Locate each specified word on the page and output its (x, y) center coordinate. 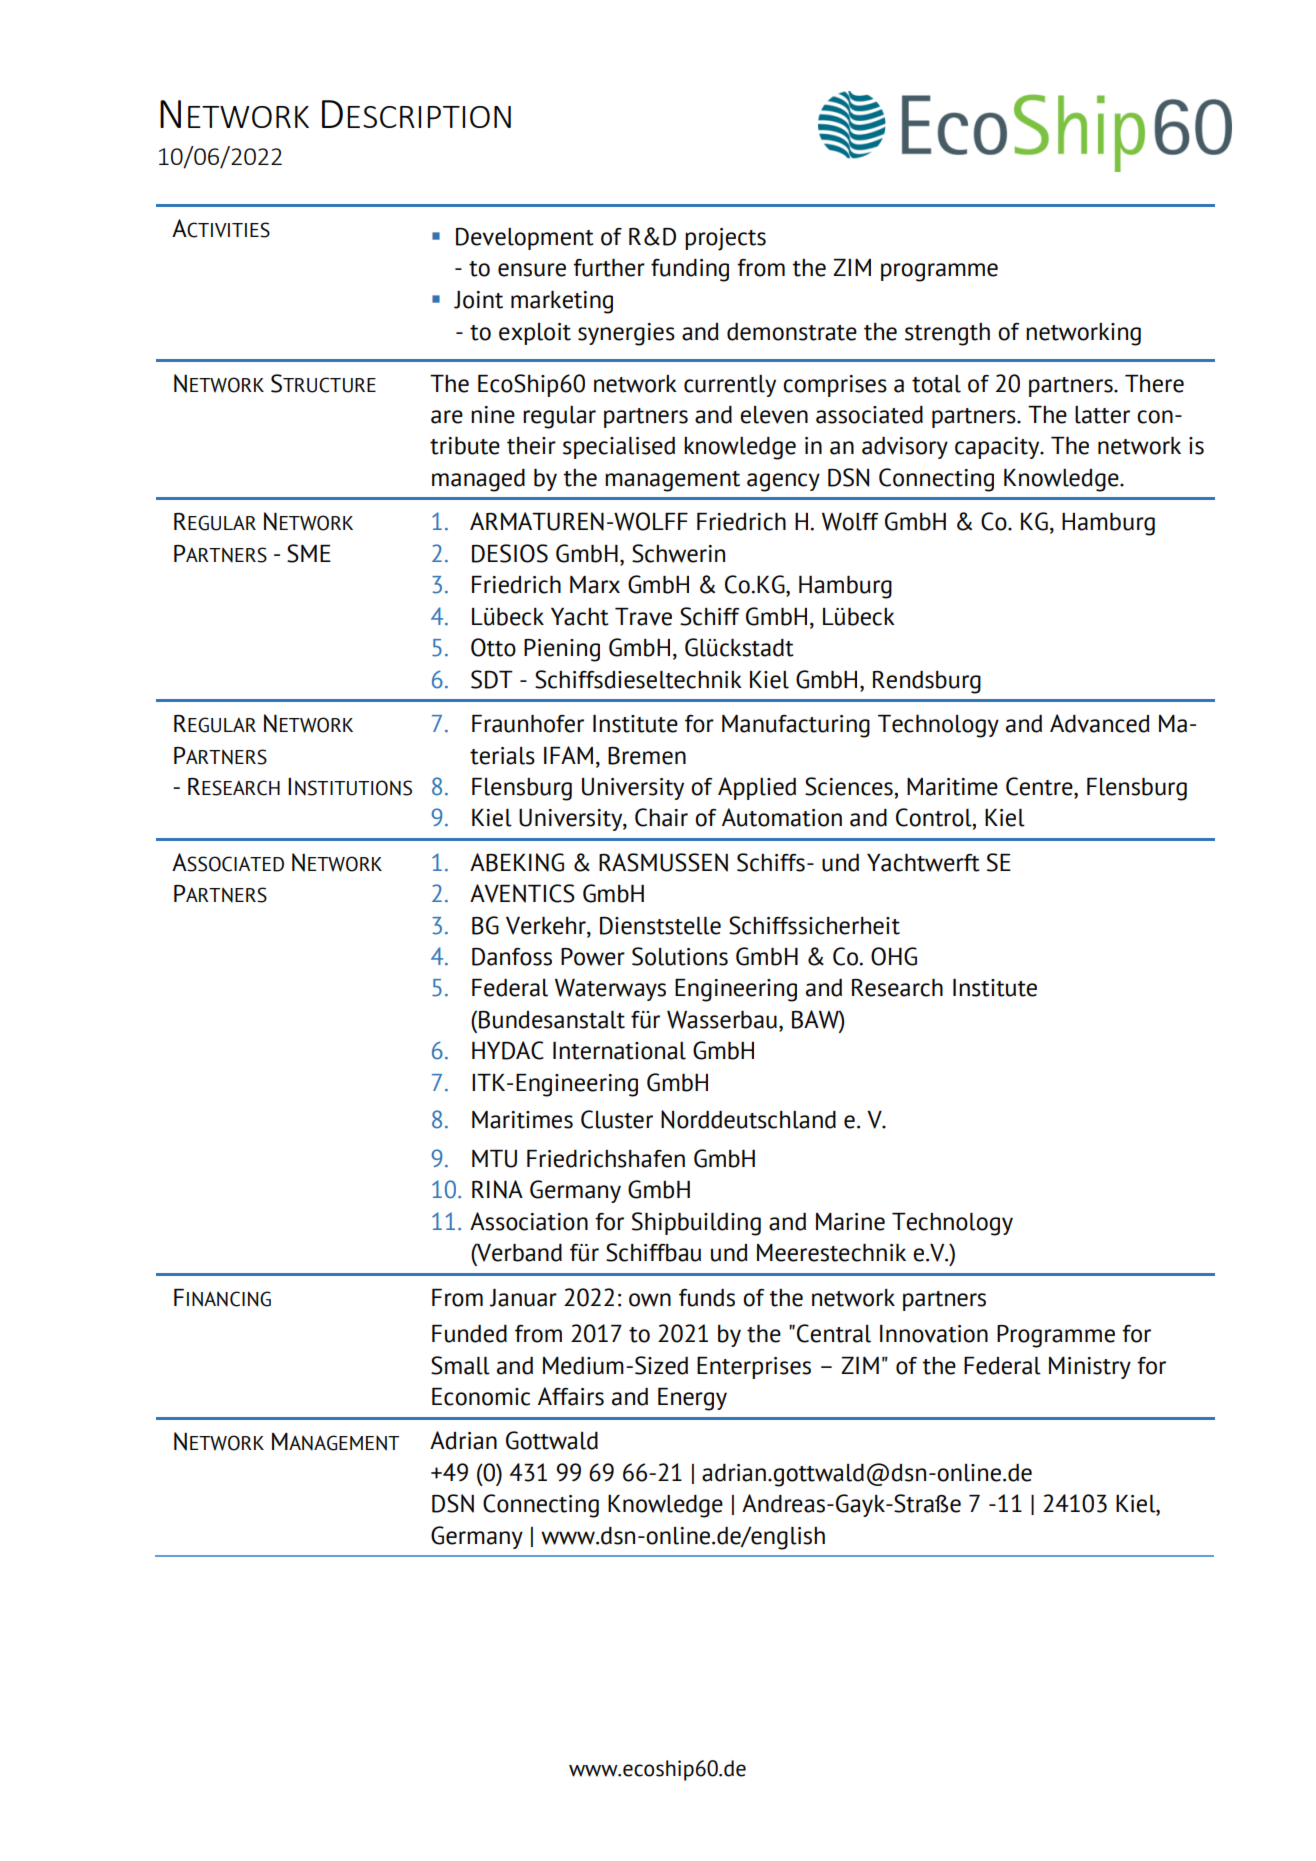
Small (460, 1365)
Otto (493, 647)
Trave (643, 617)
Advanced (1100, 723)
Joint (478, 300)
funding (690, 270)
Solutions (680, 956)
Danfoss (512, 957)
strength (947, 334)
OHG (894, 956)
